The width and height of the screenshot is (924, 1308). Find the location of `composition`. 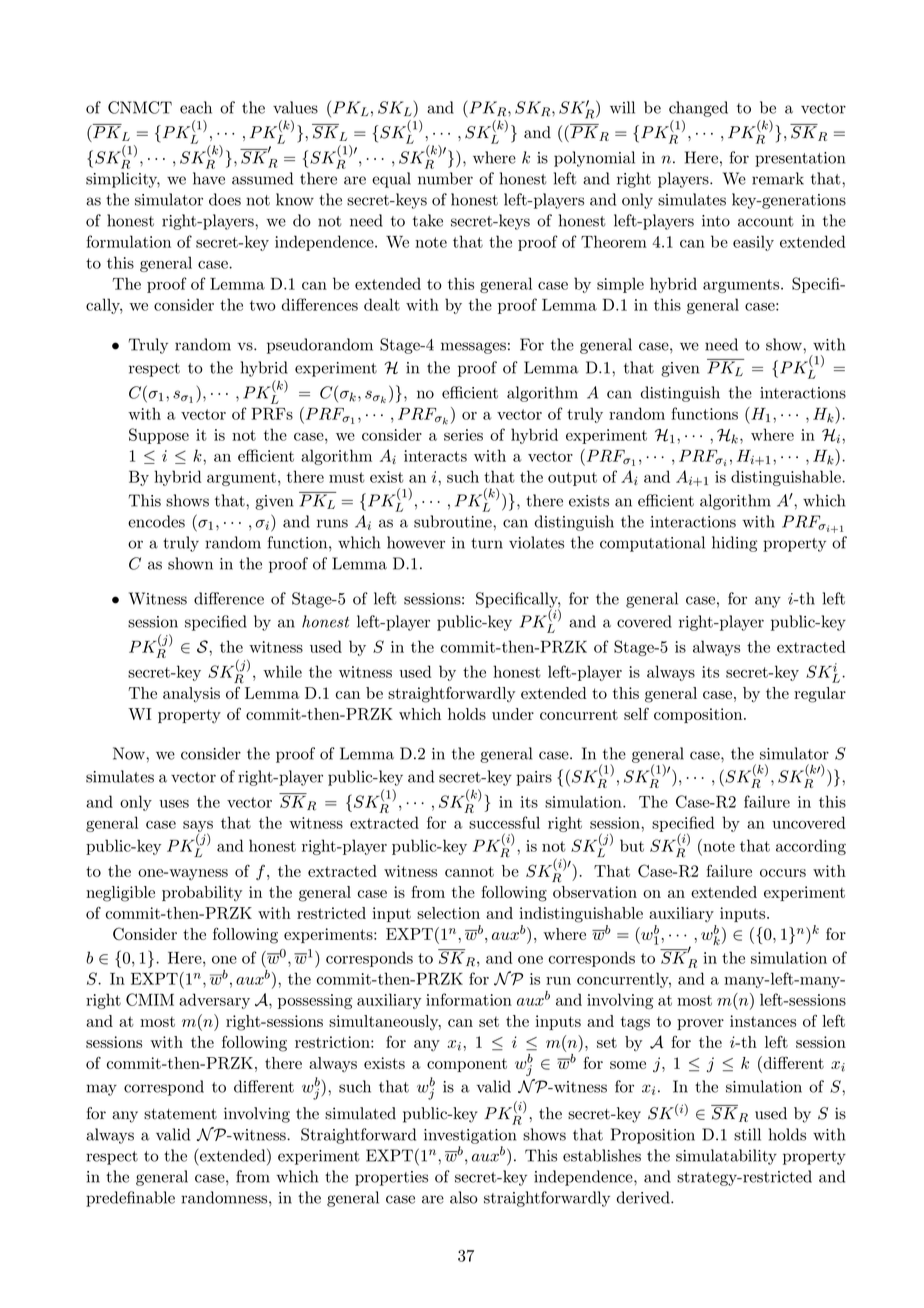

composition is located at coordinates (698, 715).
